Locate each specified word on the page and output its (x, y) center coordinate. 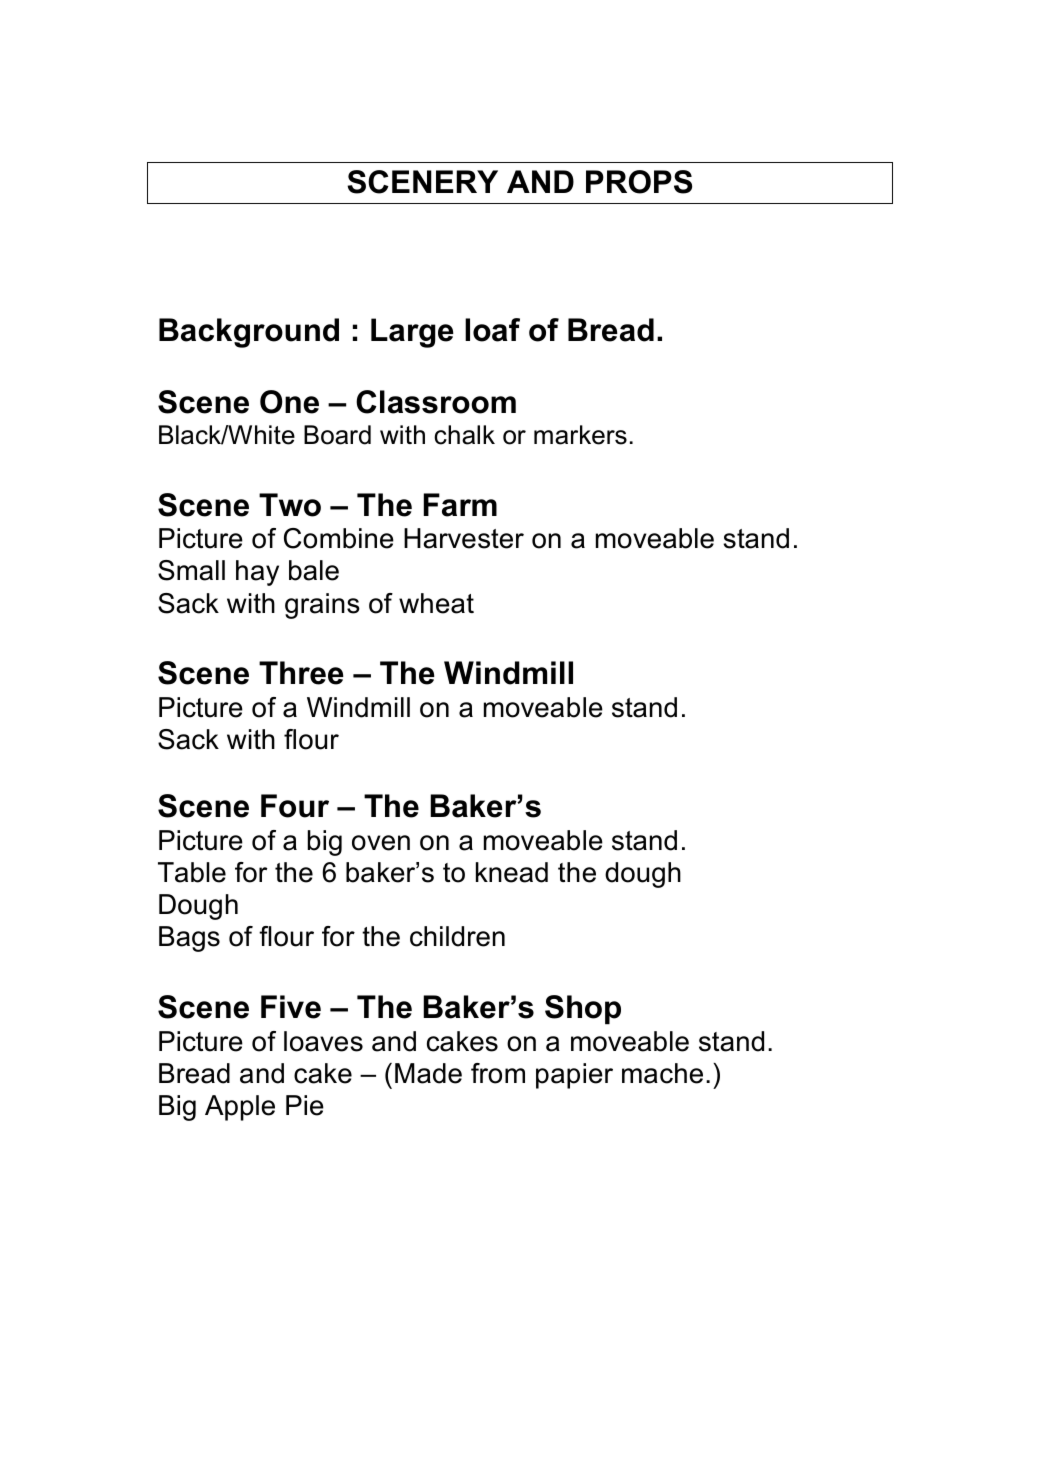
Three (301, 673)
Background (249, 333)
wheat (436, 603)
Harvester (464, 538)
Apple (240, 1108)
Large (412, 333)
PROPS (639, 182)
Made (428, 1073)
